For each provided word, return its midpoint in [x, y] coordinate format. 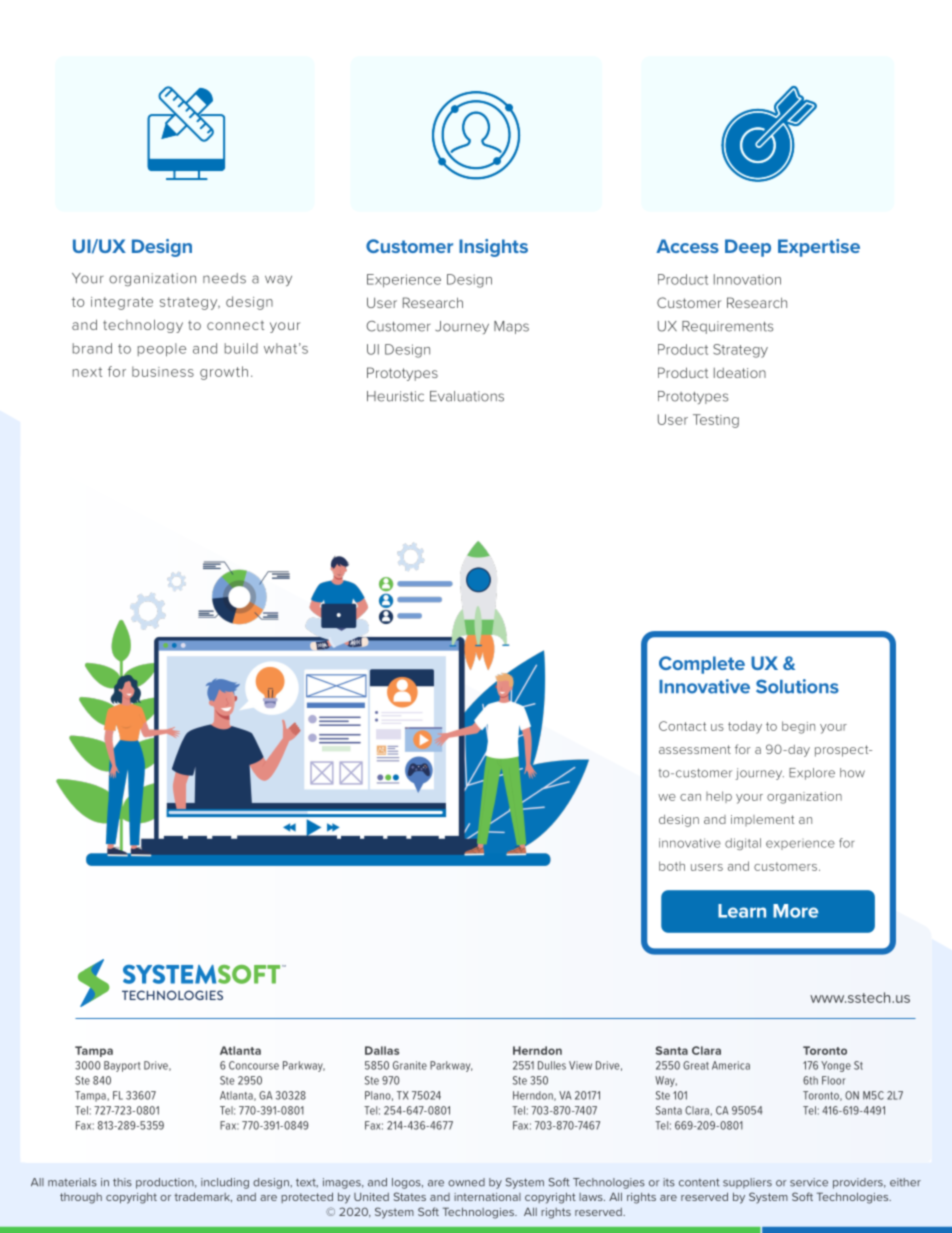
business [163, 371]
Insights [493, 248]
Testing [716, 421]
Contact [682, 726]
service [809, 1182]
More [795, 911]
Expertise [819, 248]
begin [798, 727]
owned [466, 1182]
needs [224, 278]
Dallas [382, 1050]
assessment [695, 749]
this [122, 1182]
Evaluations [467, 396]
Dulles [552, 1065]
